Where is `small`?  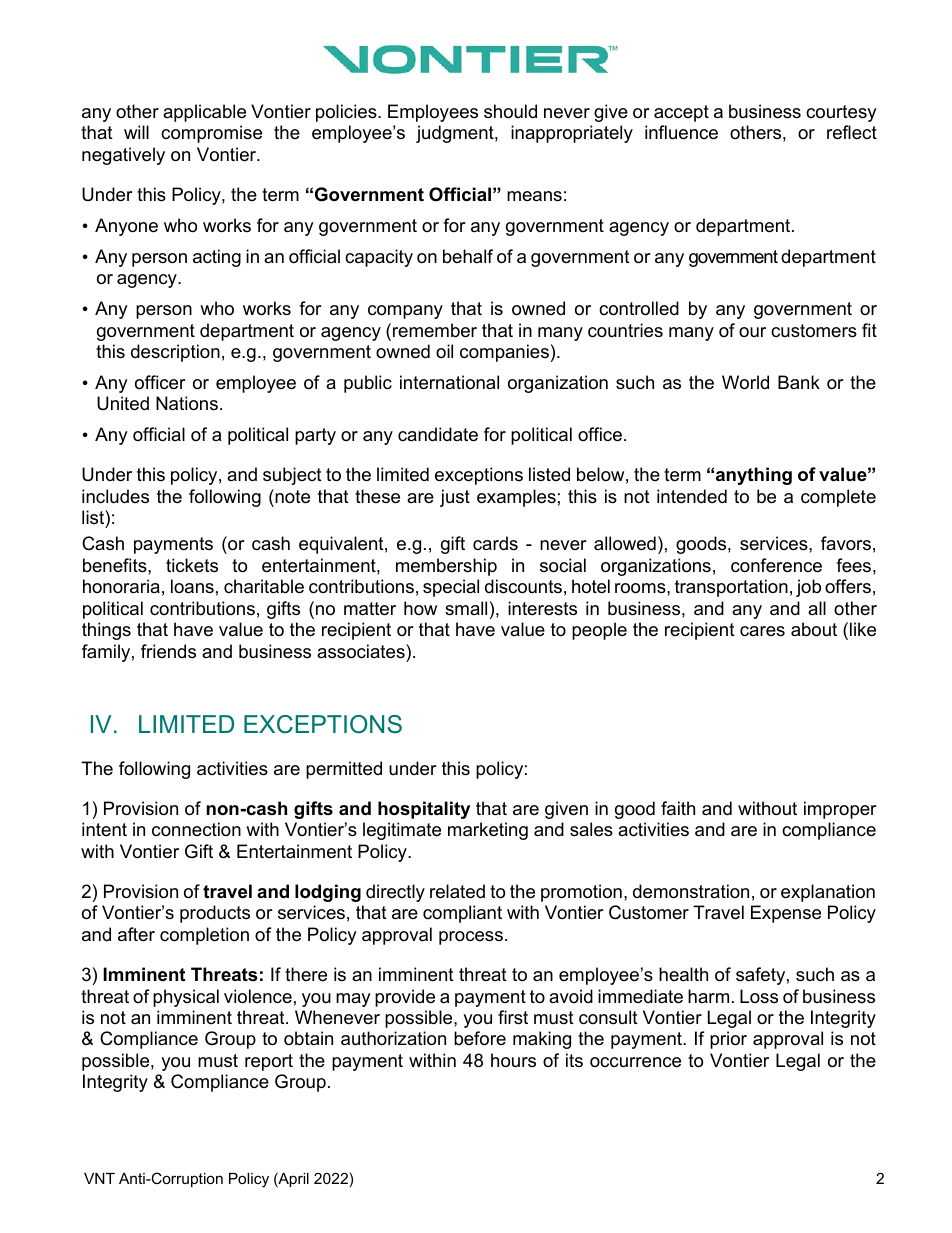 small is located at coordinates (466, 608).
